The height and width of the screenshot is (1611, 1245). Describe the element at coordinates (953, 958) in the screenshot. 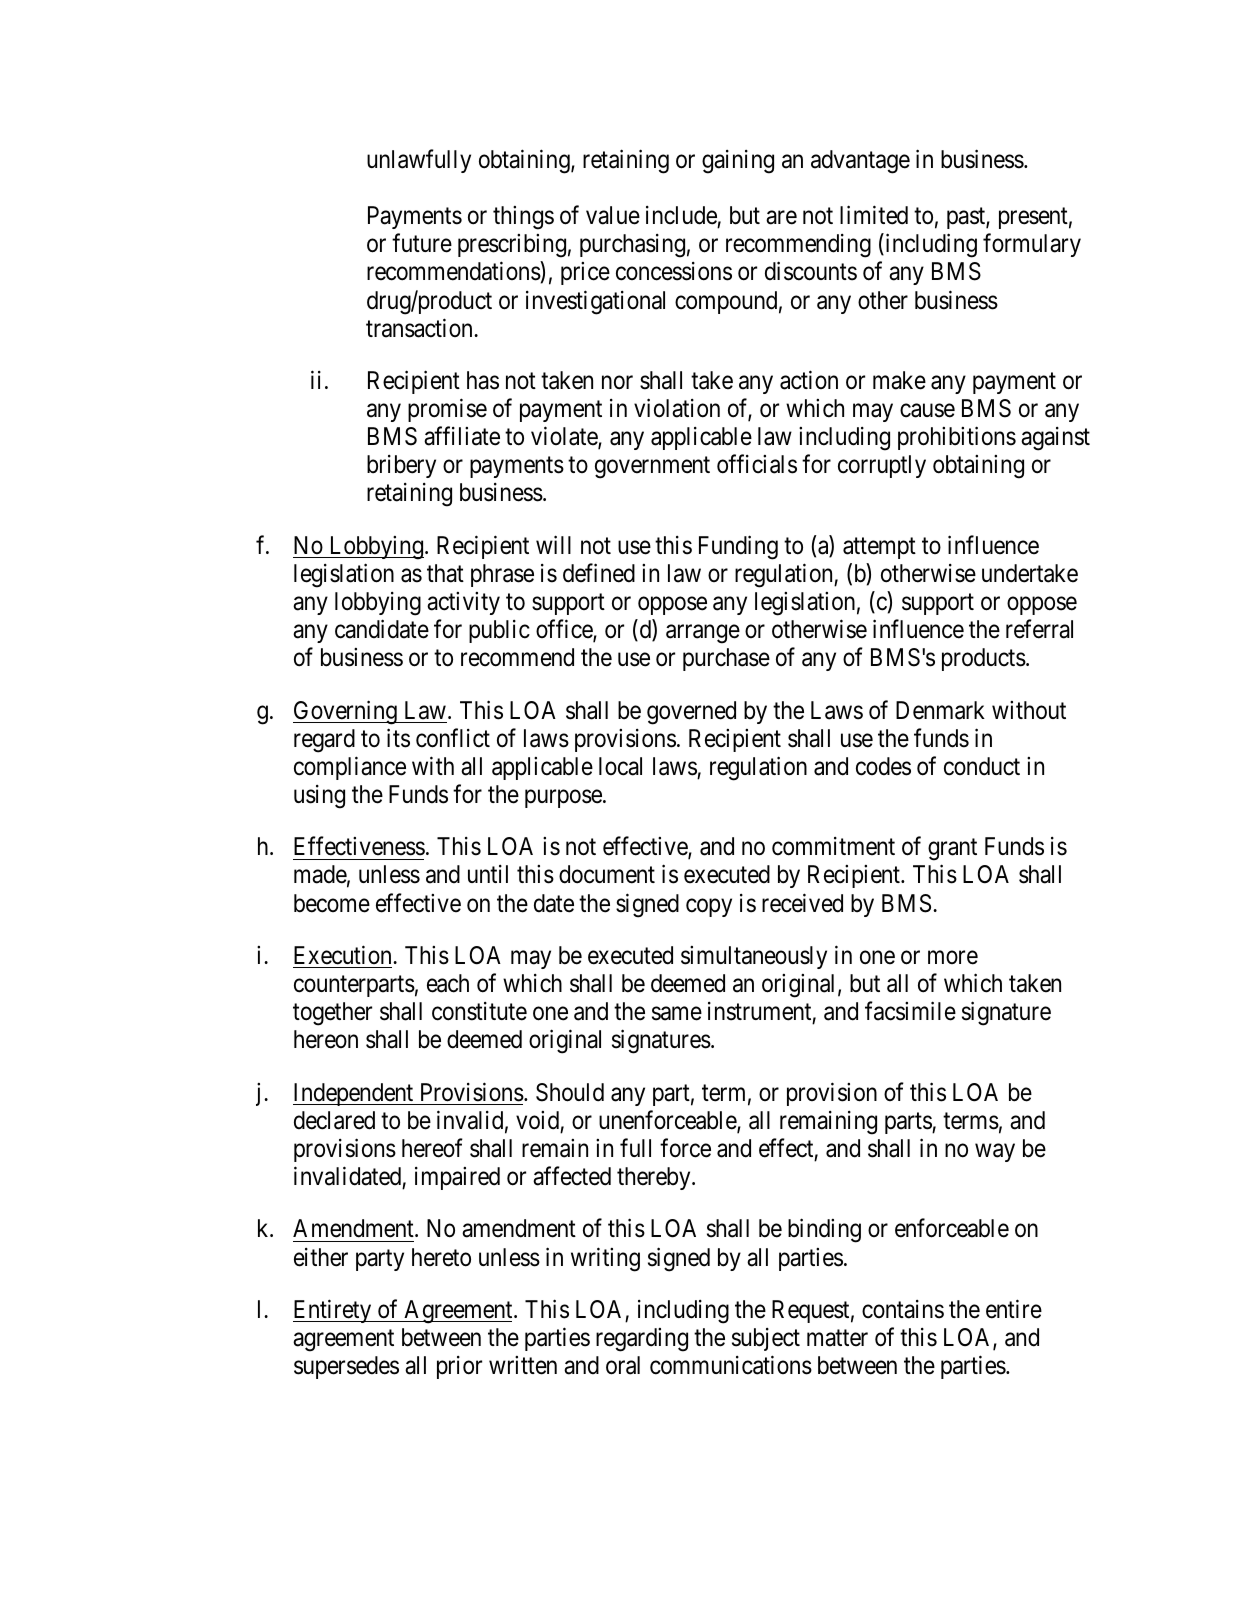

I see `more` at that location.
